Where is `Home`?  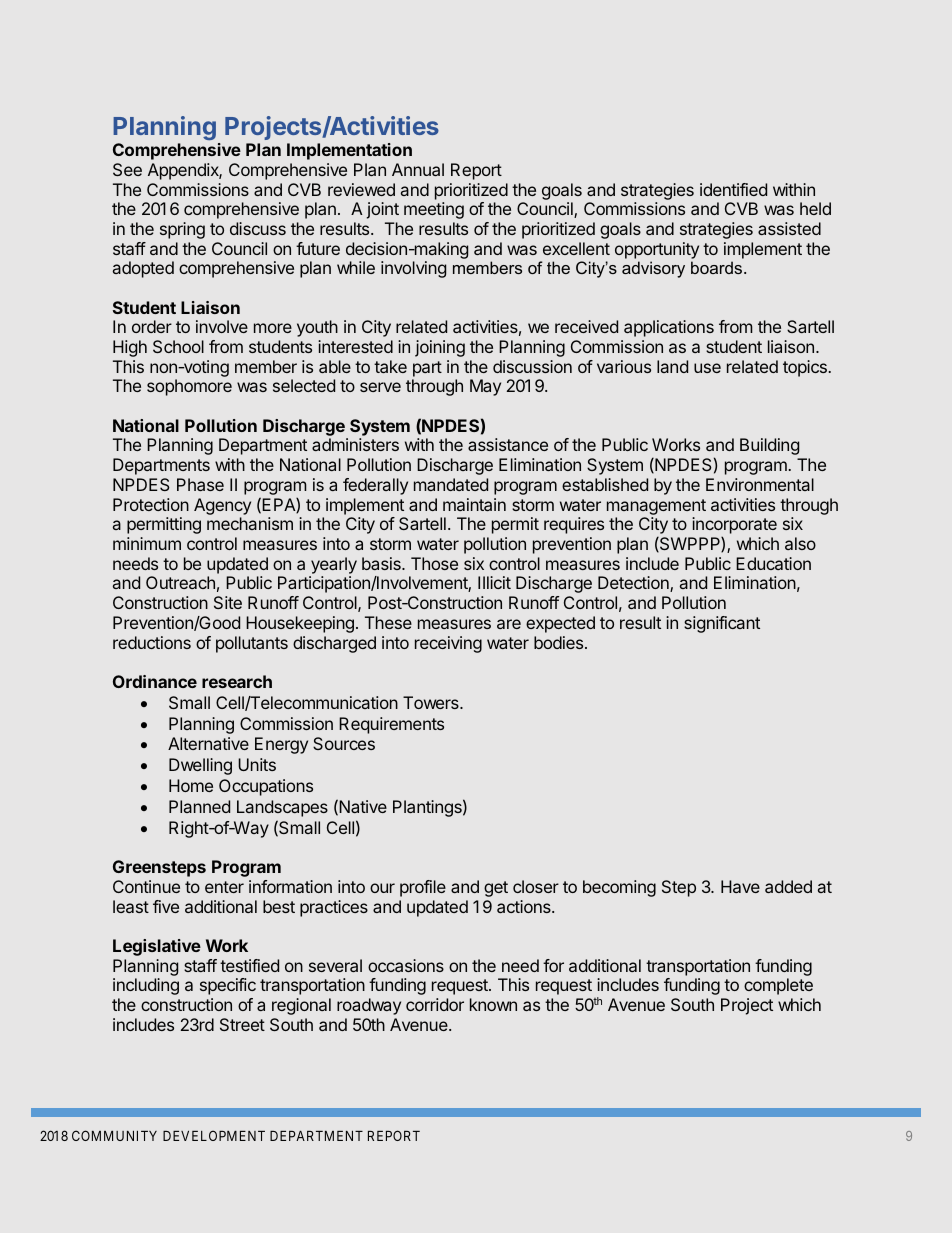 Home is located at coordinates (191, 785).
